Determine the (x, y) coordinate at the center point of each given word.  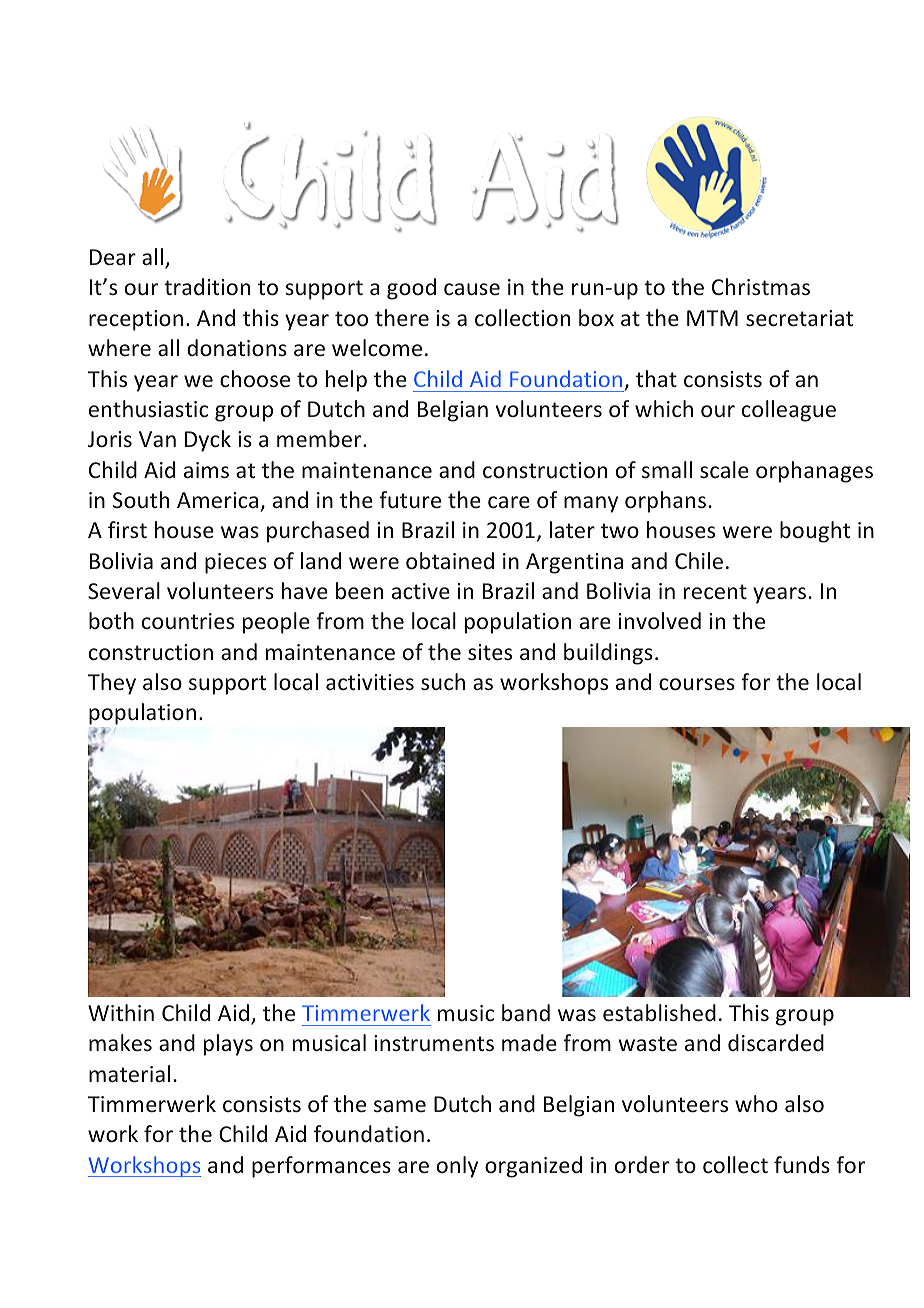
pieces (236, 563)
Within (121, 1012)
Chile (699, 561)
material (129, 1074)
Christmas (761, 286)
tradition (207, 286)
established (659, 1013)
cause (472, 289)
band (526, 1012)
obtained (450, 561)
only (457, 1167)
